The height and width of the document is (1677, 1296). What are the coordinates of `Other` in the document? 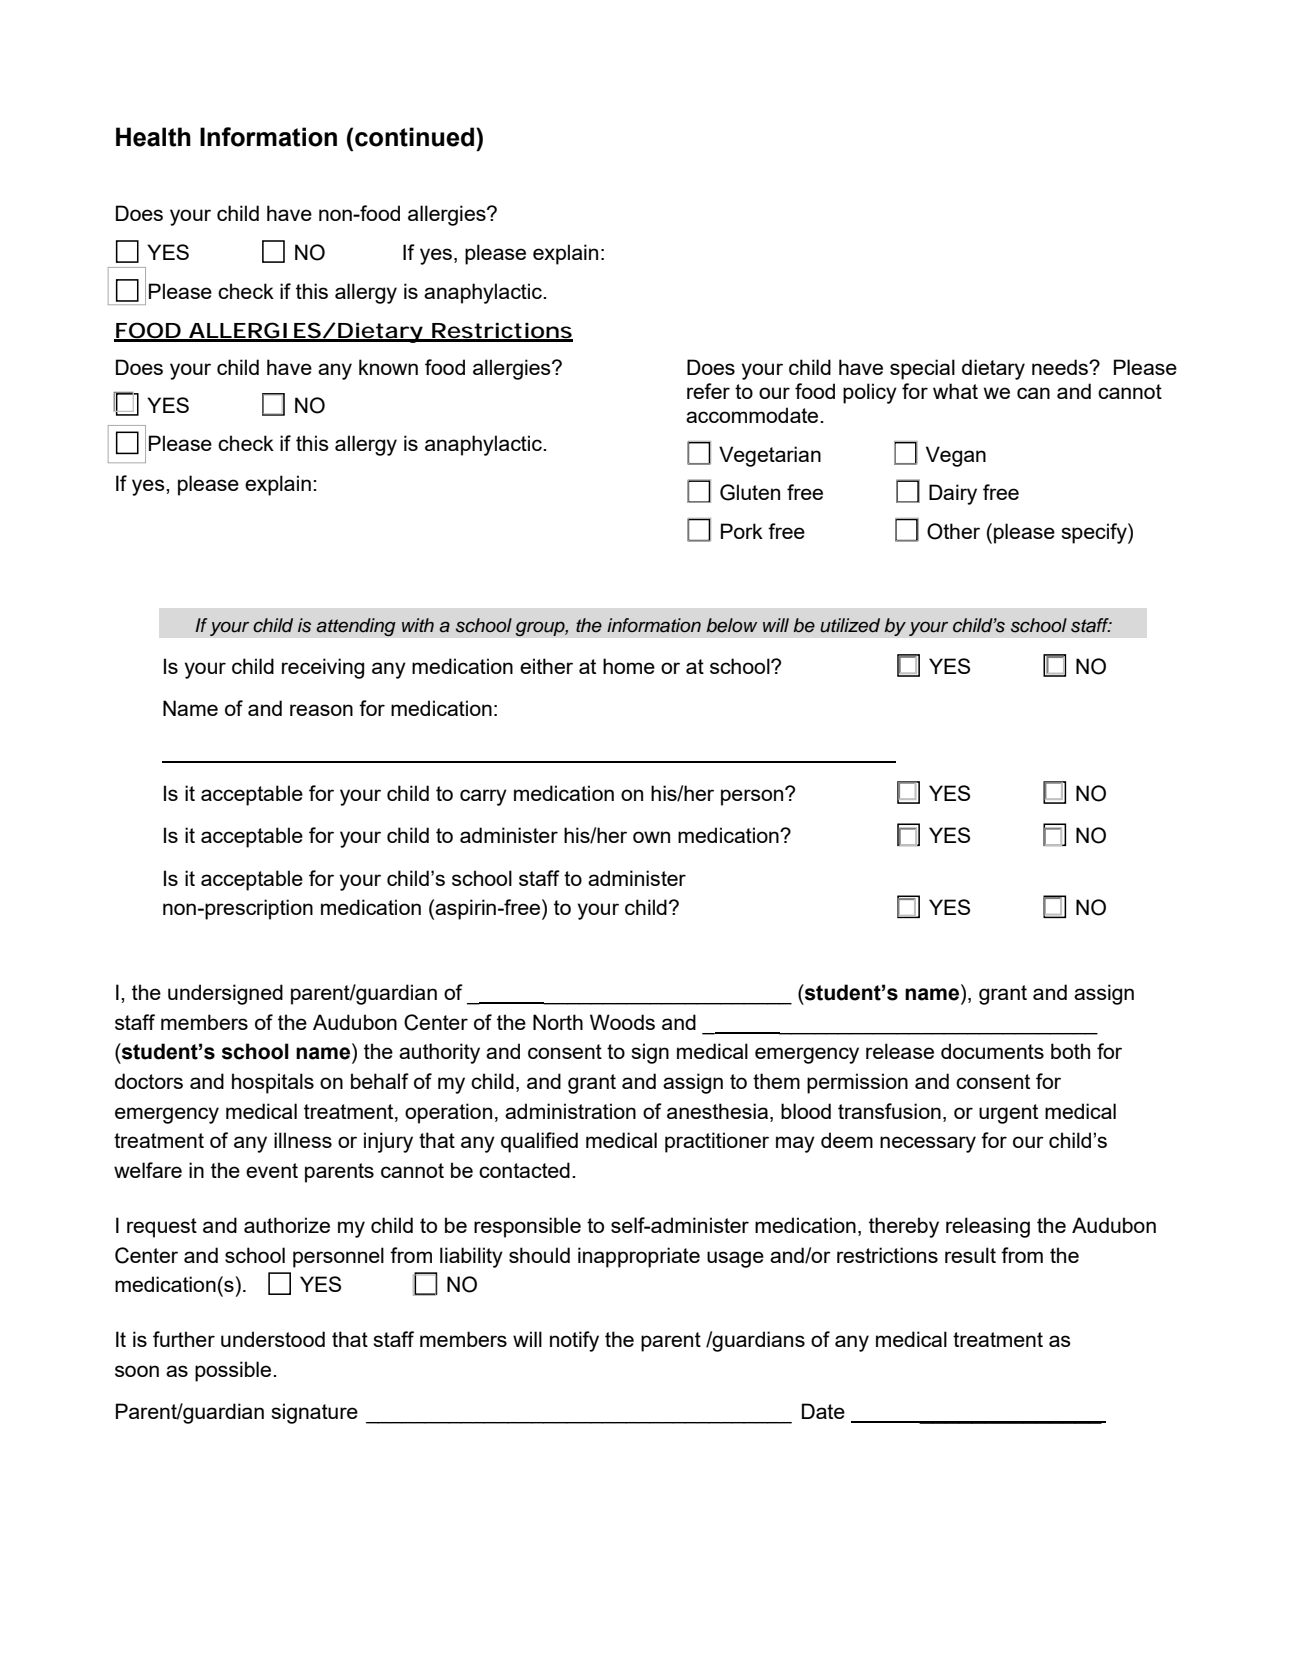 It's located at (953, 531).
